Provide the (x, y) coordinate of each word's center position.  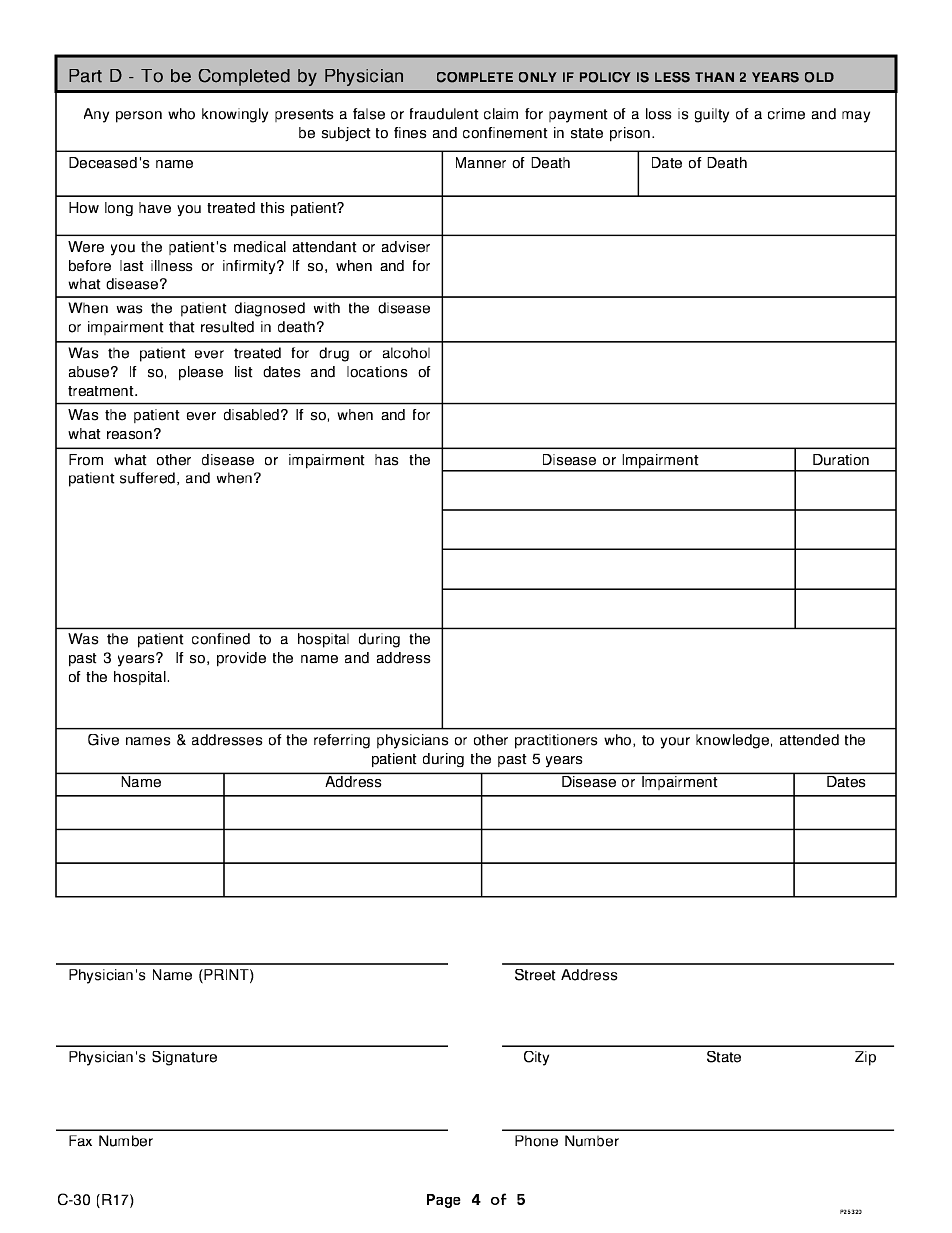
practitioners (556, 741)
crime (786, 114)
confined (221, 639)
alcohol (406, 353)
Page (444, 1201)
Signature (184, 1058)
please (201, 373)
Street (535, 975)
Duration (841, 460)
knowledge (734, 741)
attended (809, 740)
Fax (80, 1141)
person (139, 117)
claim (501, 114)
